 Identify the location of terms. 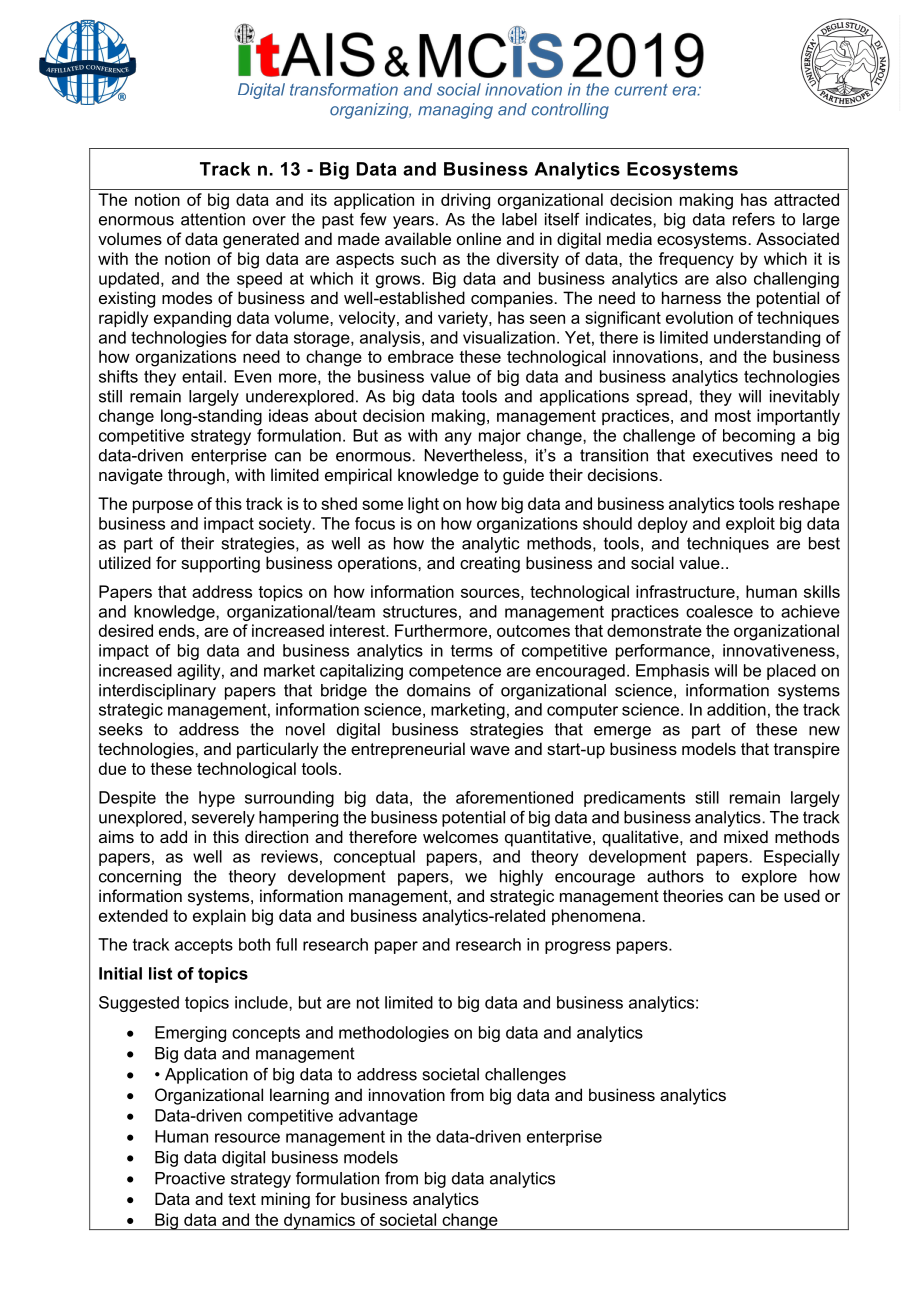
(472, 651).
